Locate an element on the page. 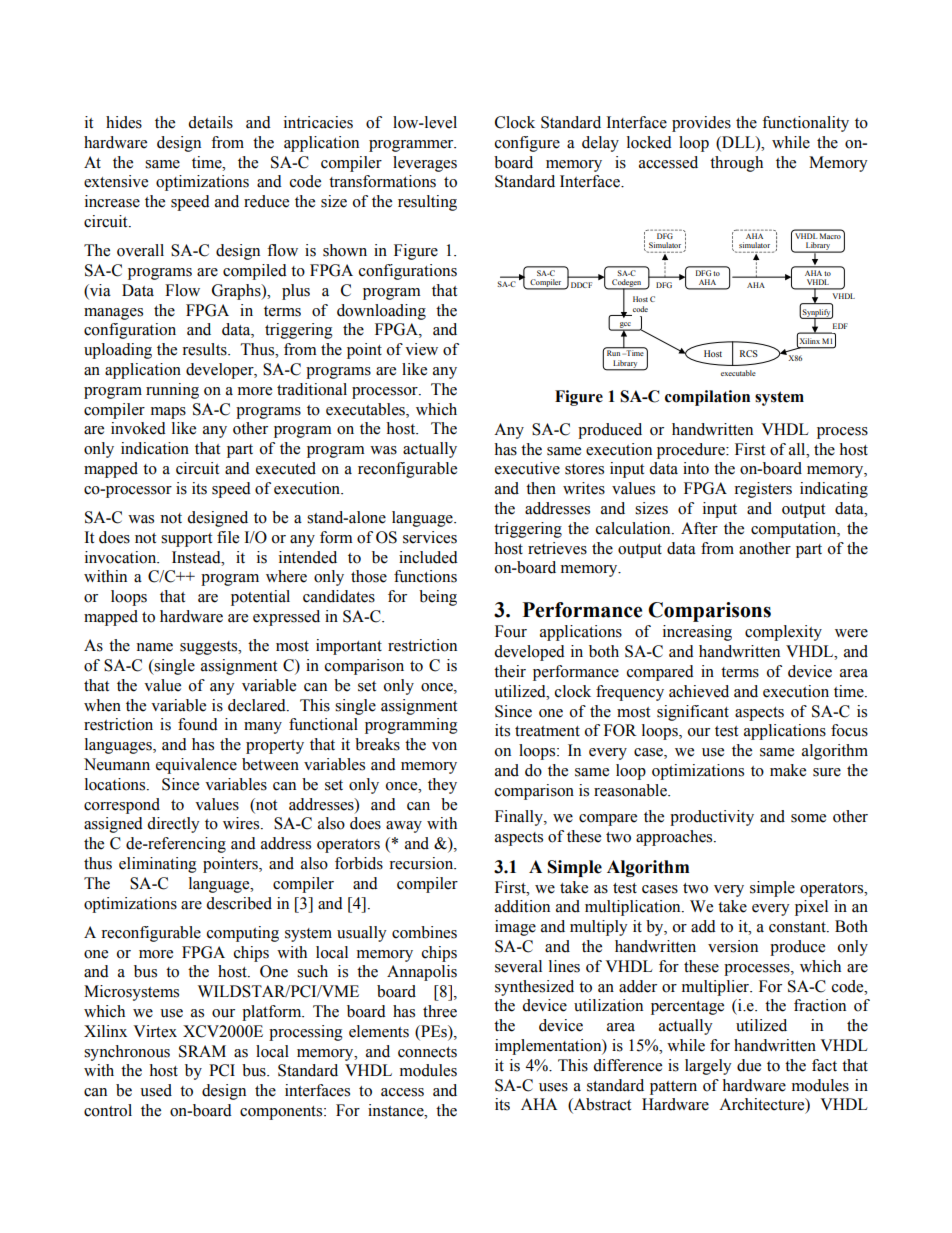 The height and width of the page is (1233, 952). view is located at coordinates (421, 349).
